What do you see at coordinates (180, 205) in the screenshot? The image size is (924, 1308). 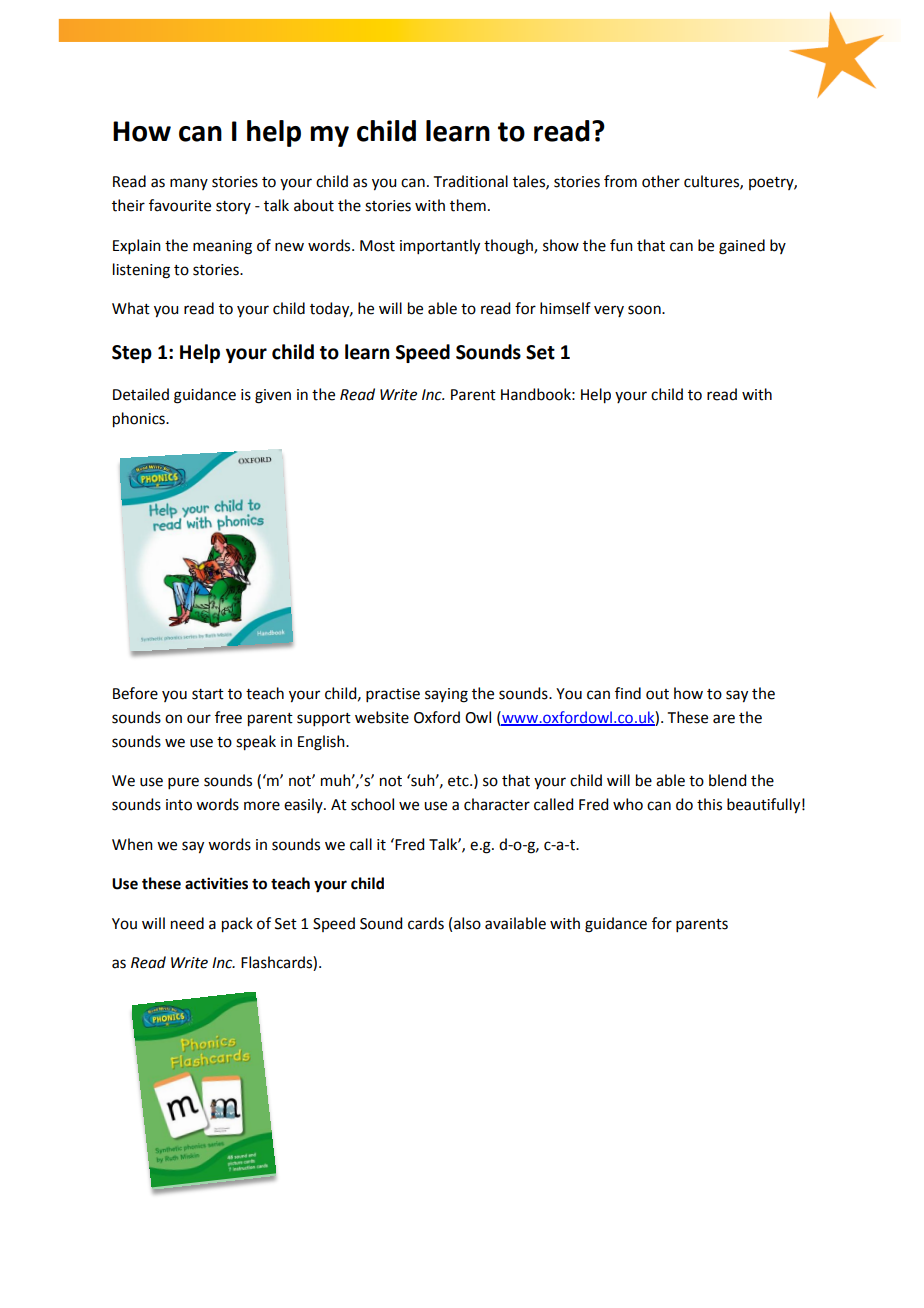 I see `favourite` at bounding box center [180, 205].
